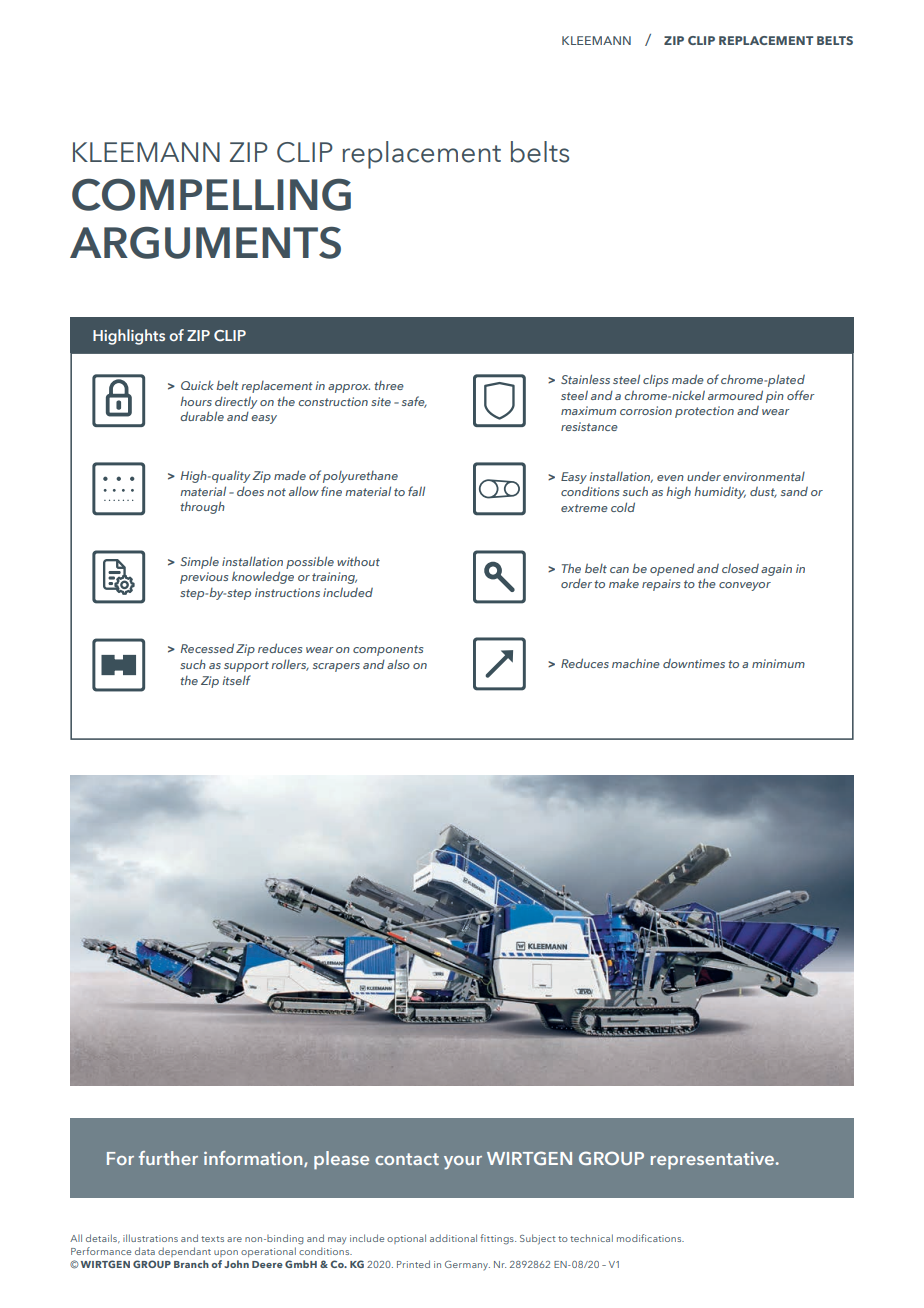  Describe the element at coordinates (205, 242) in the document. I see `ARGUMENTS` at that location.
